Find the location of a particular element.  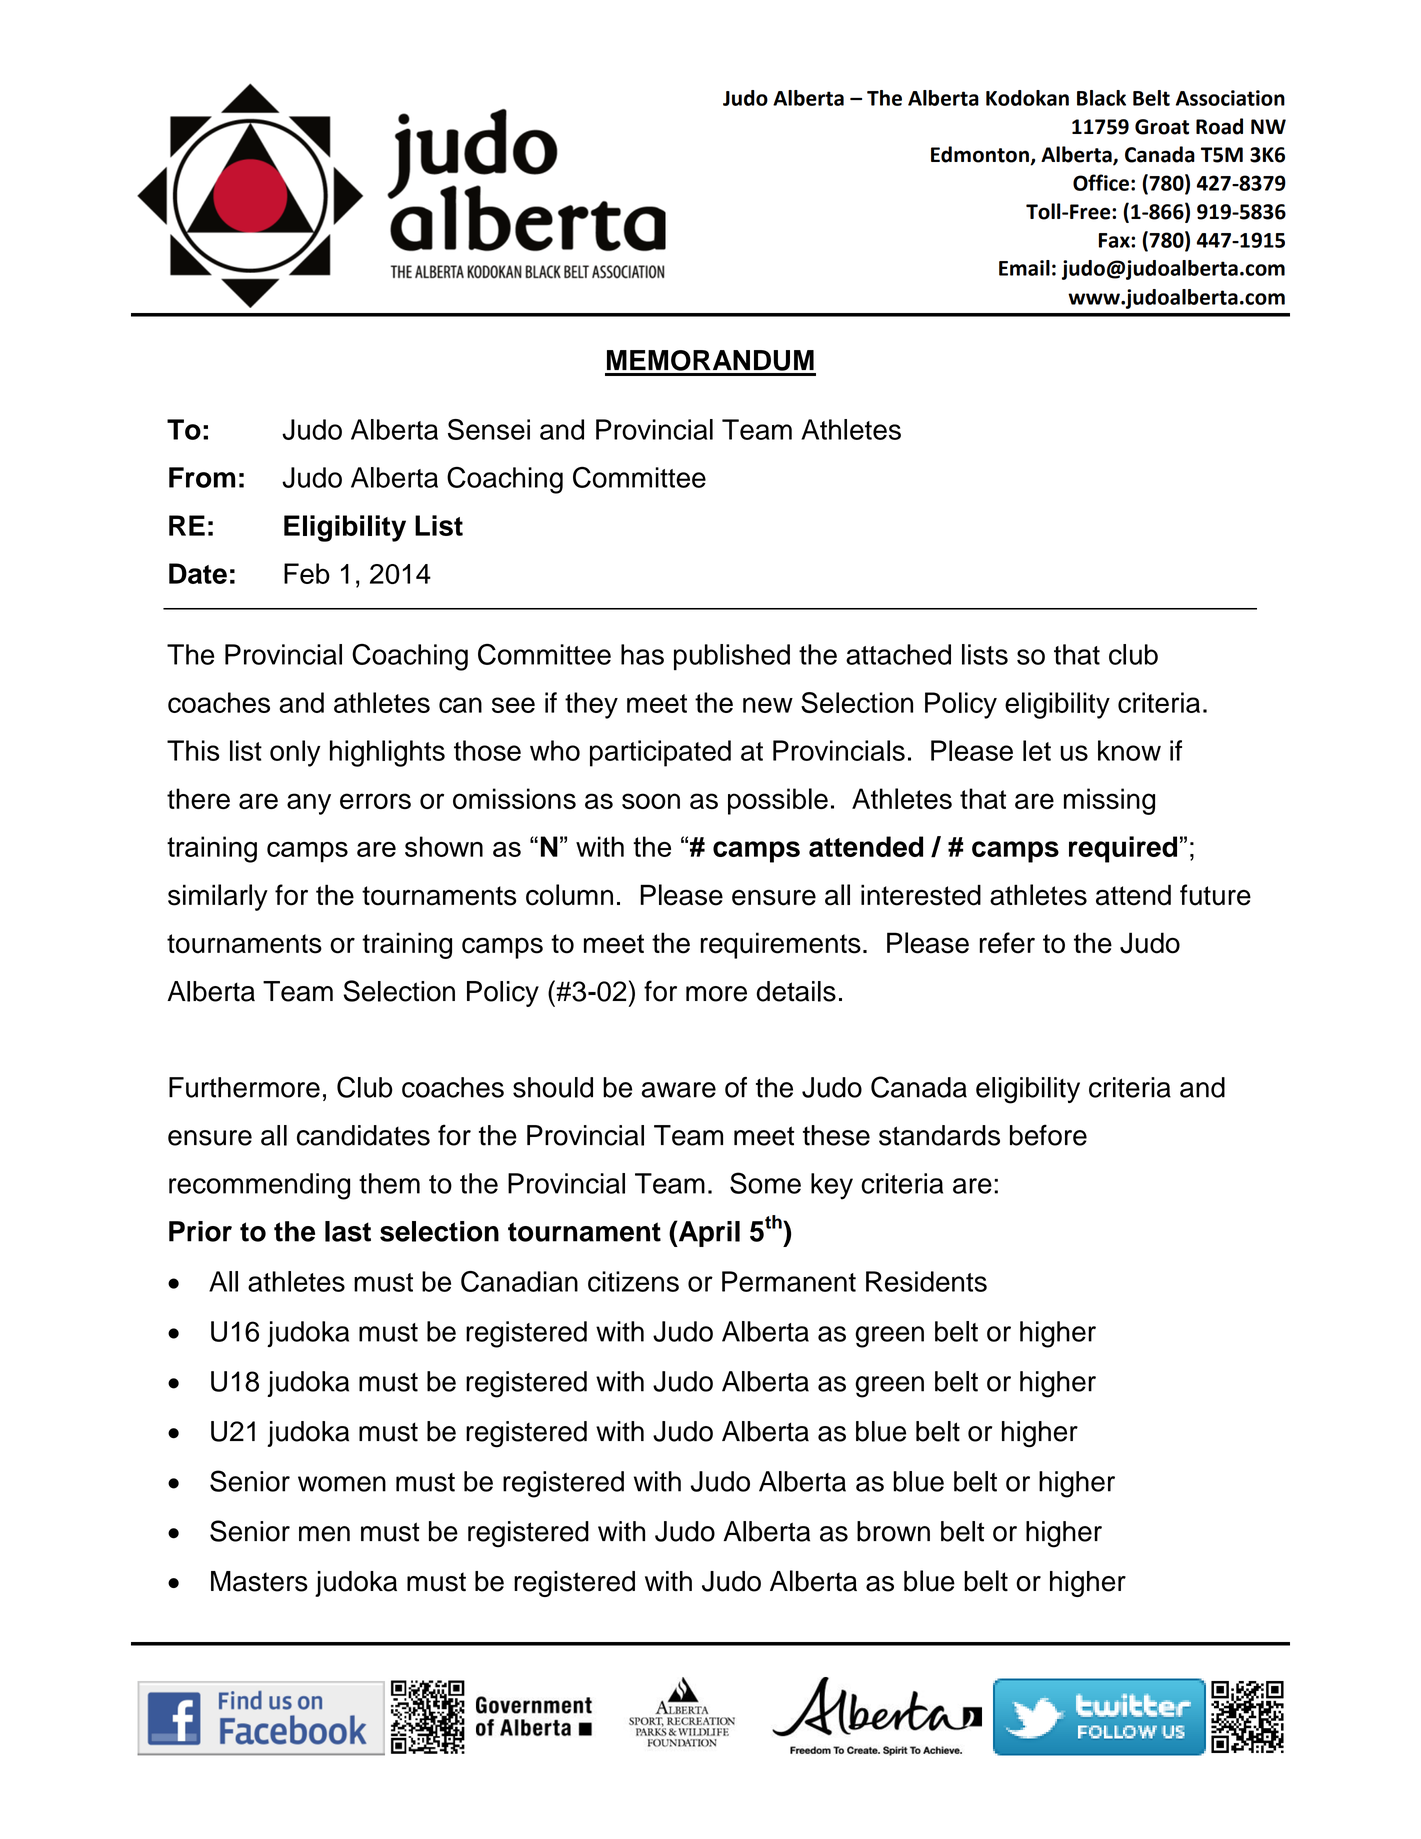

required is located at coordinates (1123, 849).
